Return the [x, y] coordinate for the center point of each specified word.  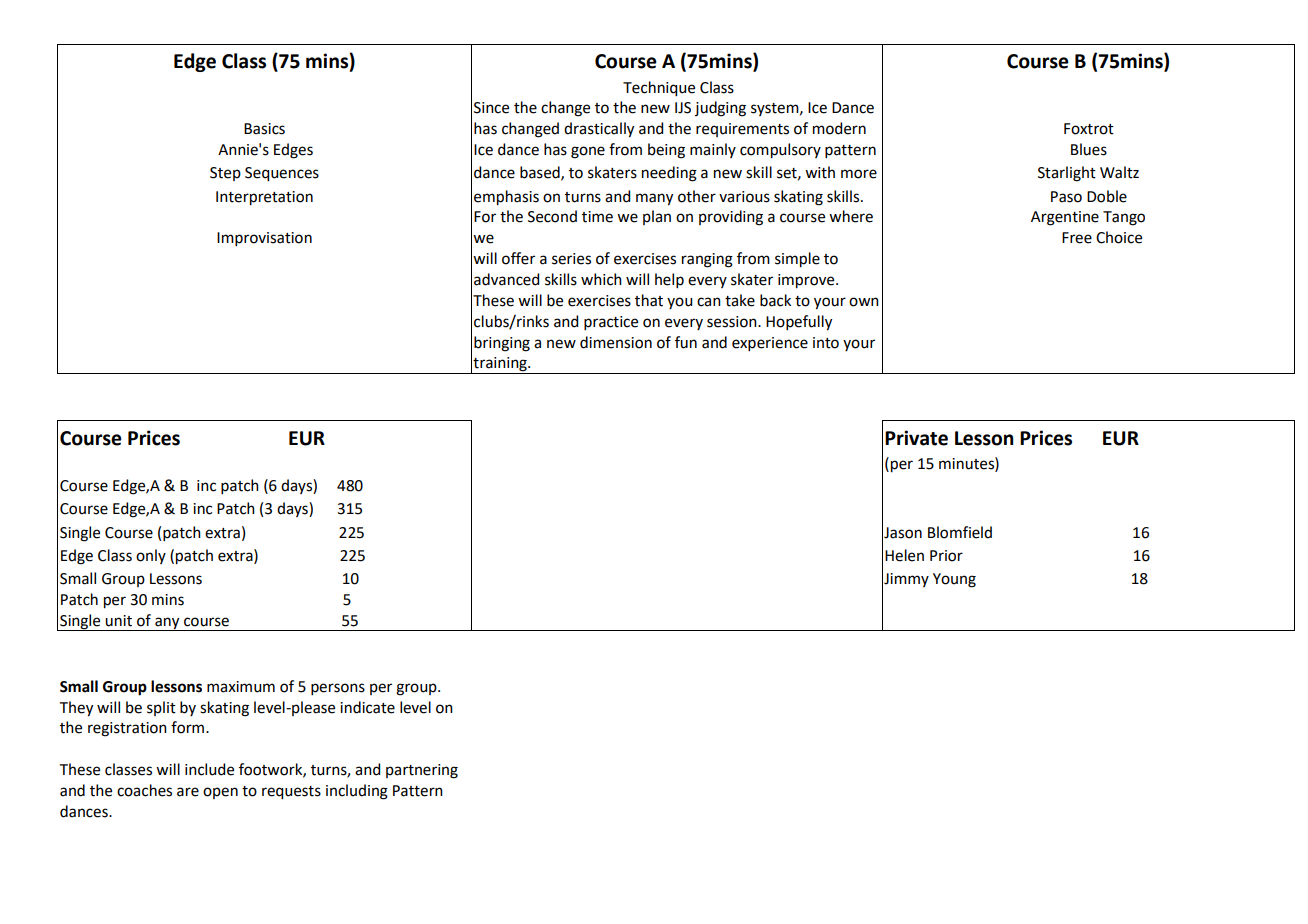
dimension [616, 342]
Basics [264, 129]
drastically [599, 130]
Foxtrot [1089, 129]
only [151, 556]
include [209, 769]
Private [916, 438]
